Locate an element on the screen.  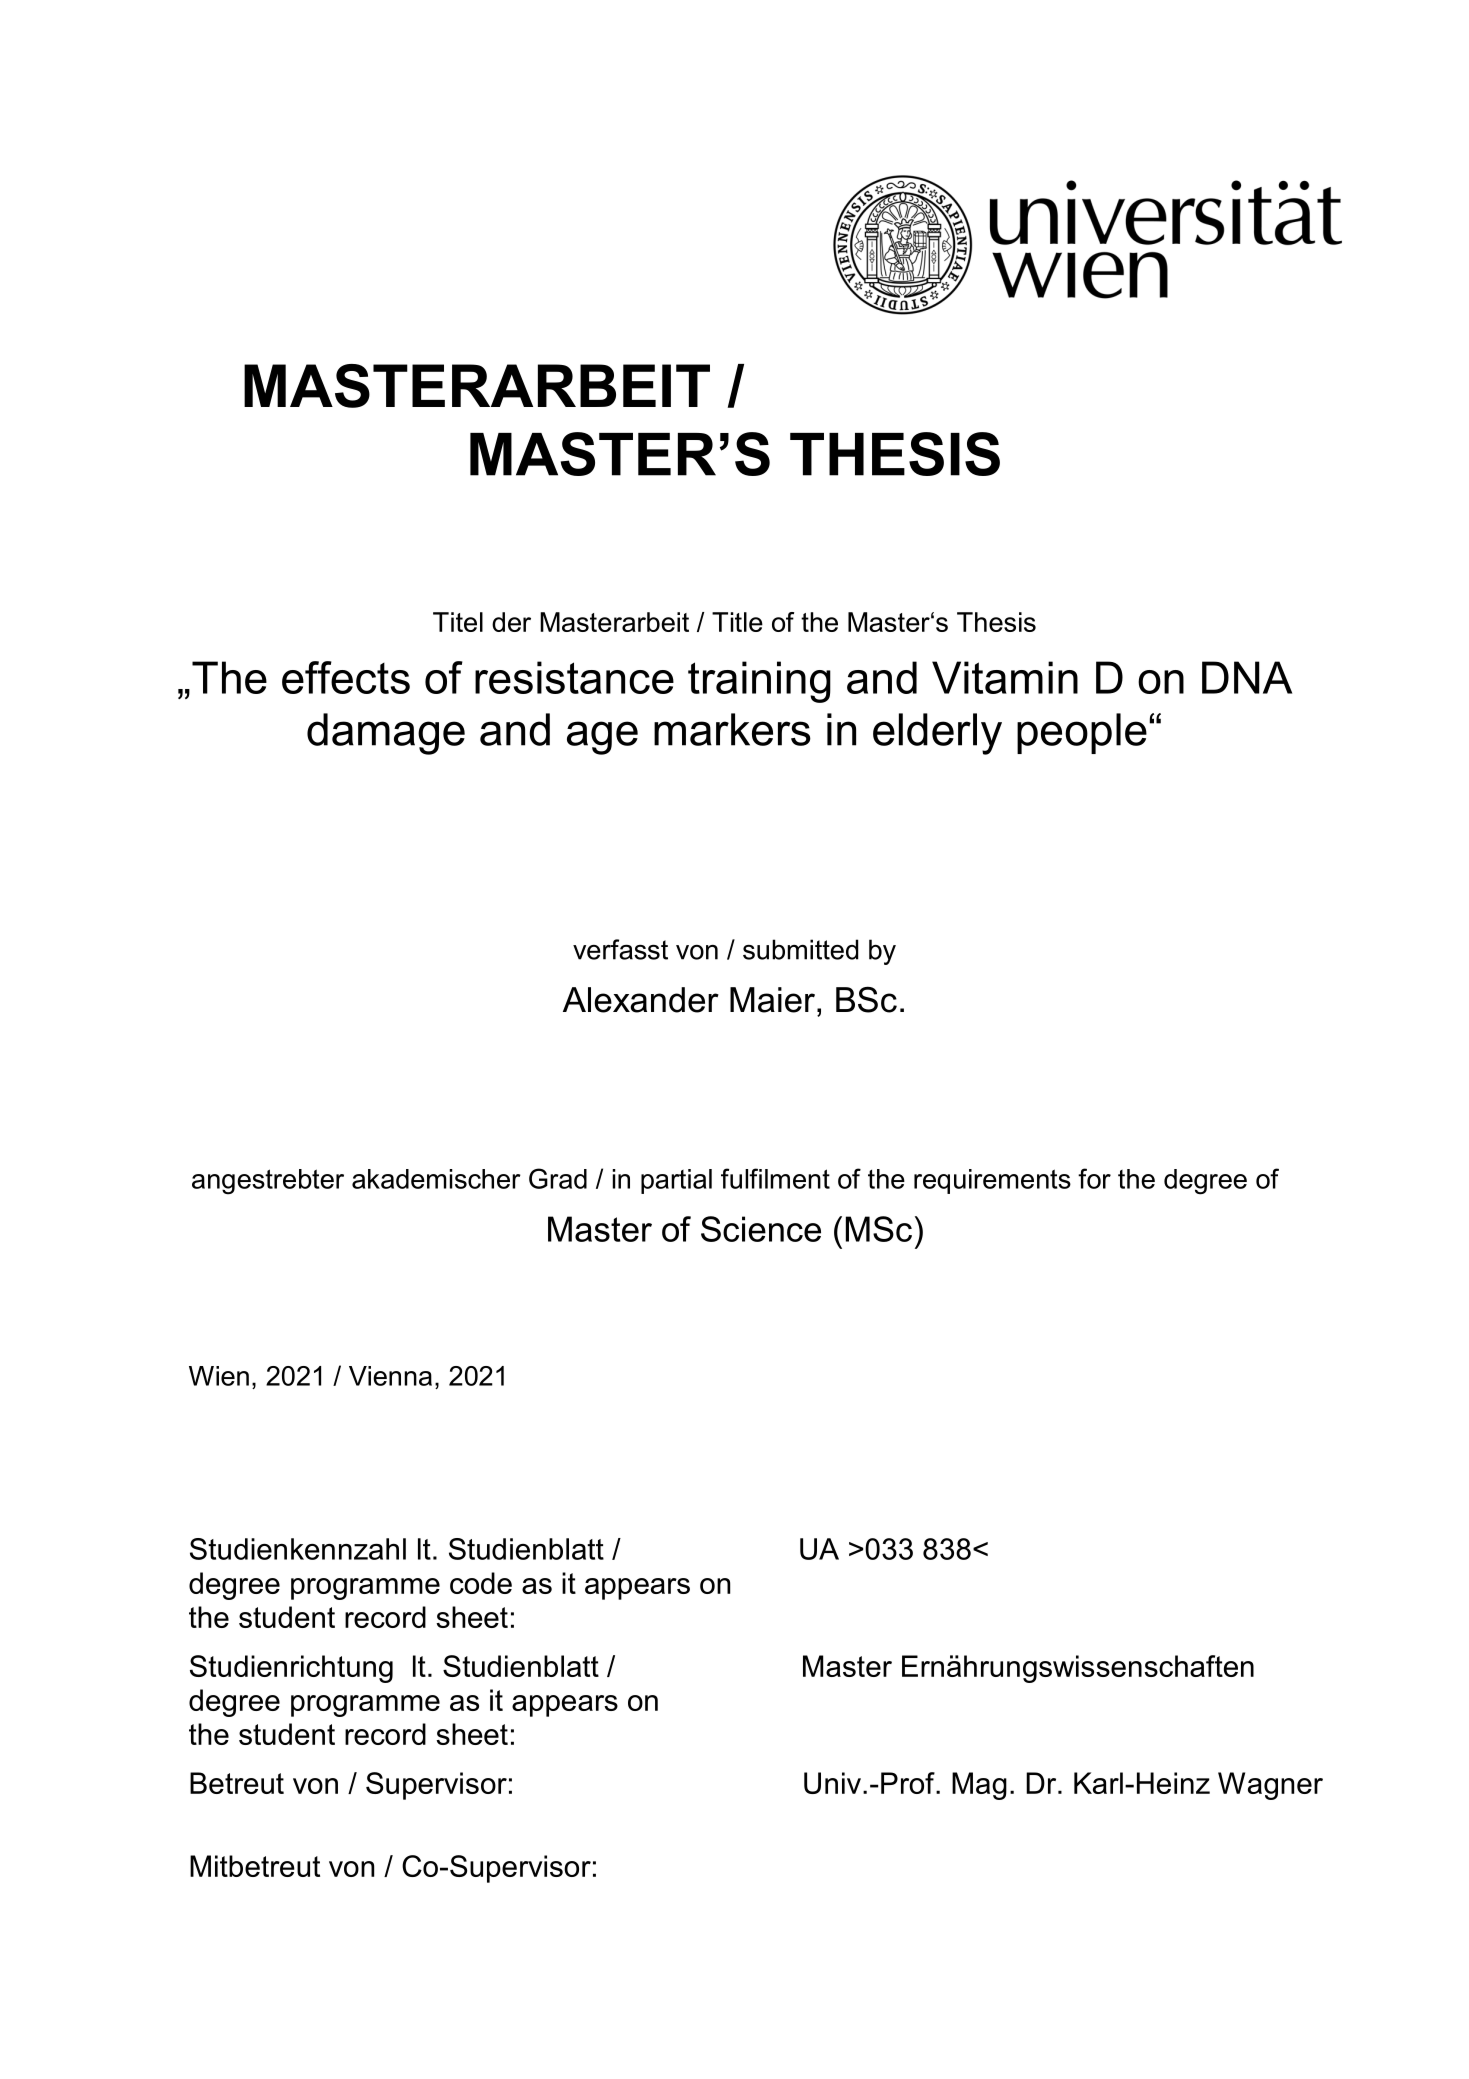
Science is located at coordinates (761, 1229).
